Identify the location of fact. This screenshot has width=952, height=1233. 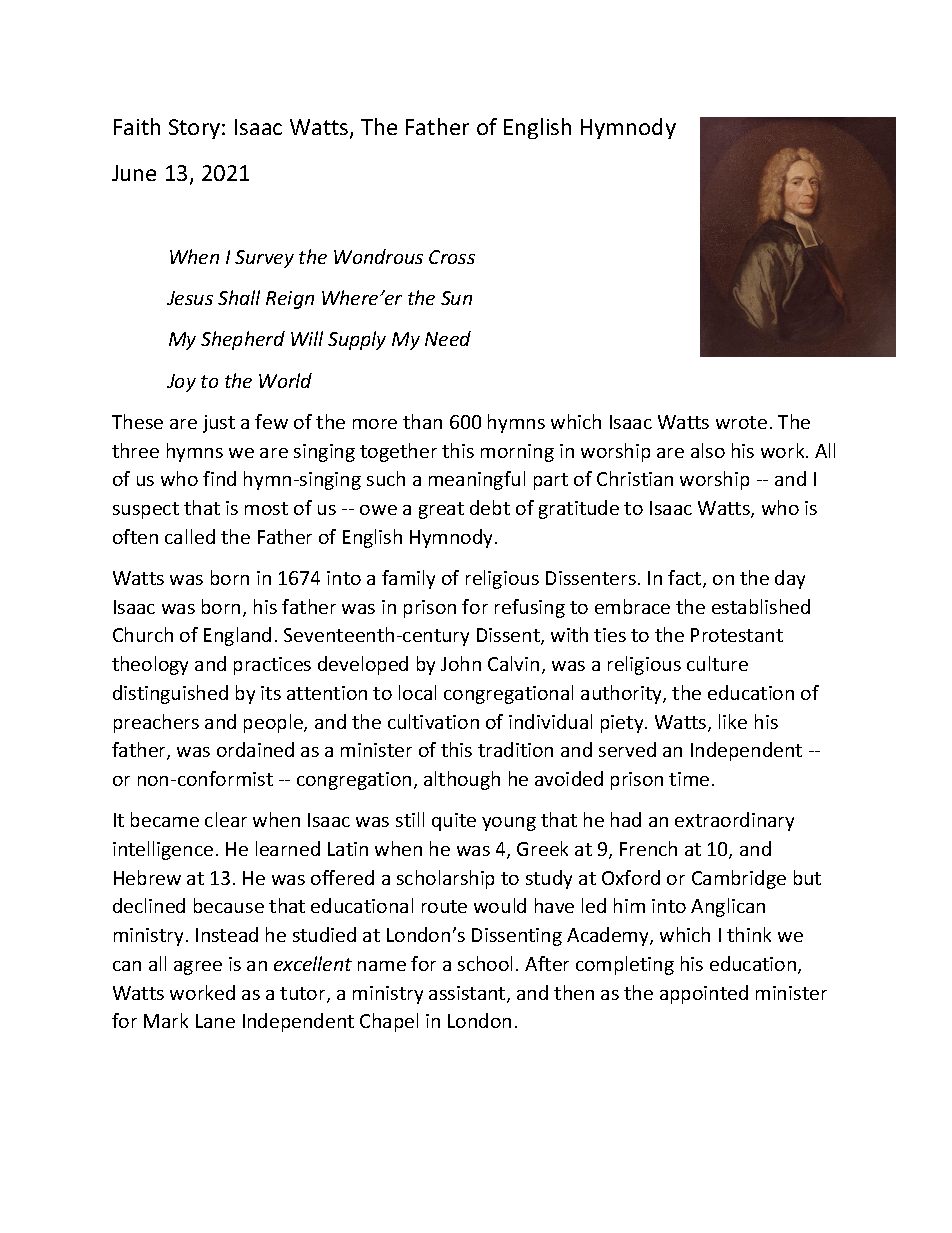
(686, 579).
